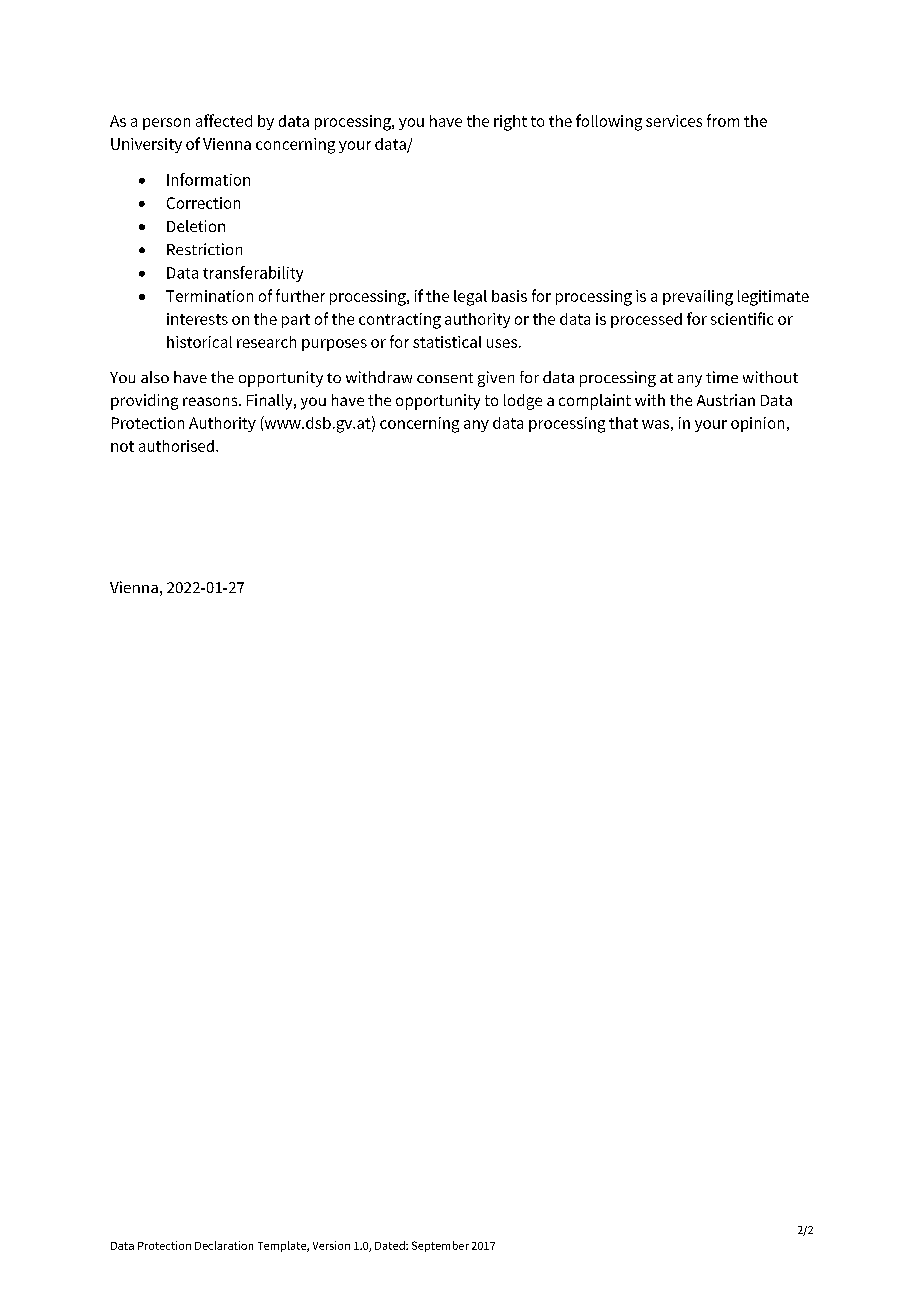 This screenshot has height=1308, width=924. Describe the element at coordinates (391, 1245) in the screenshot. I see `Dated` at that location.
